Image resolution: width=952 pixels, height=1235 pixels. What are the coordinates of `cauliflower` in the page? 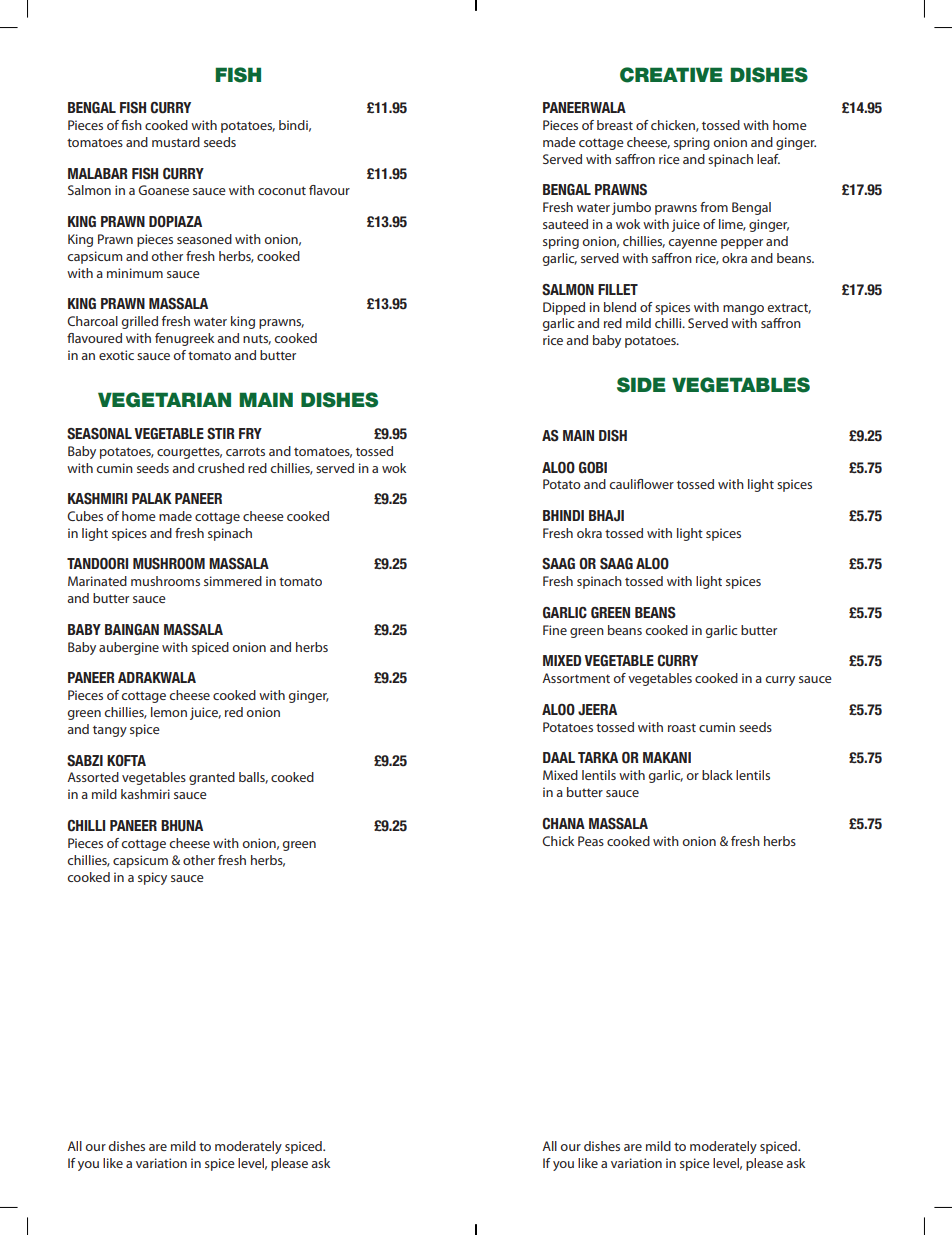 It's located at (641, 484).
